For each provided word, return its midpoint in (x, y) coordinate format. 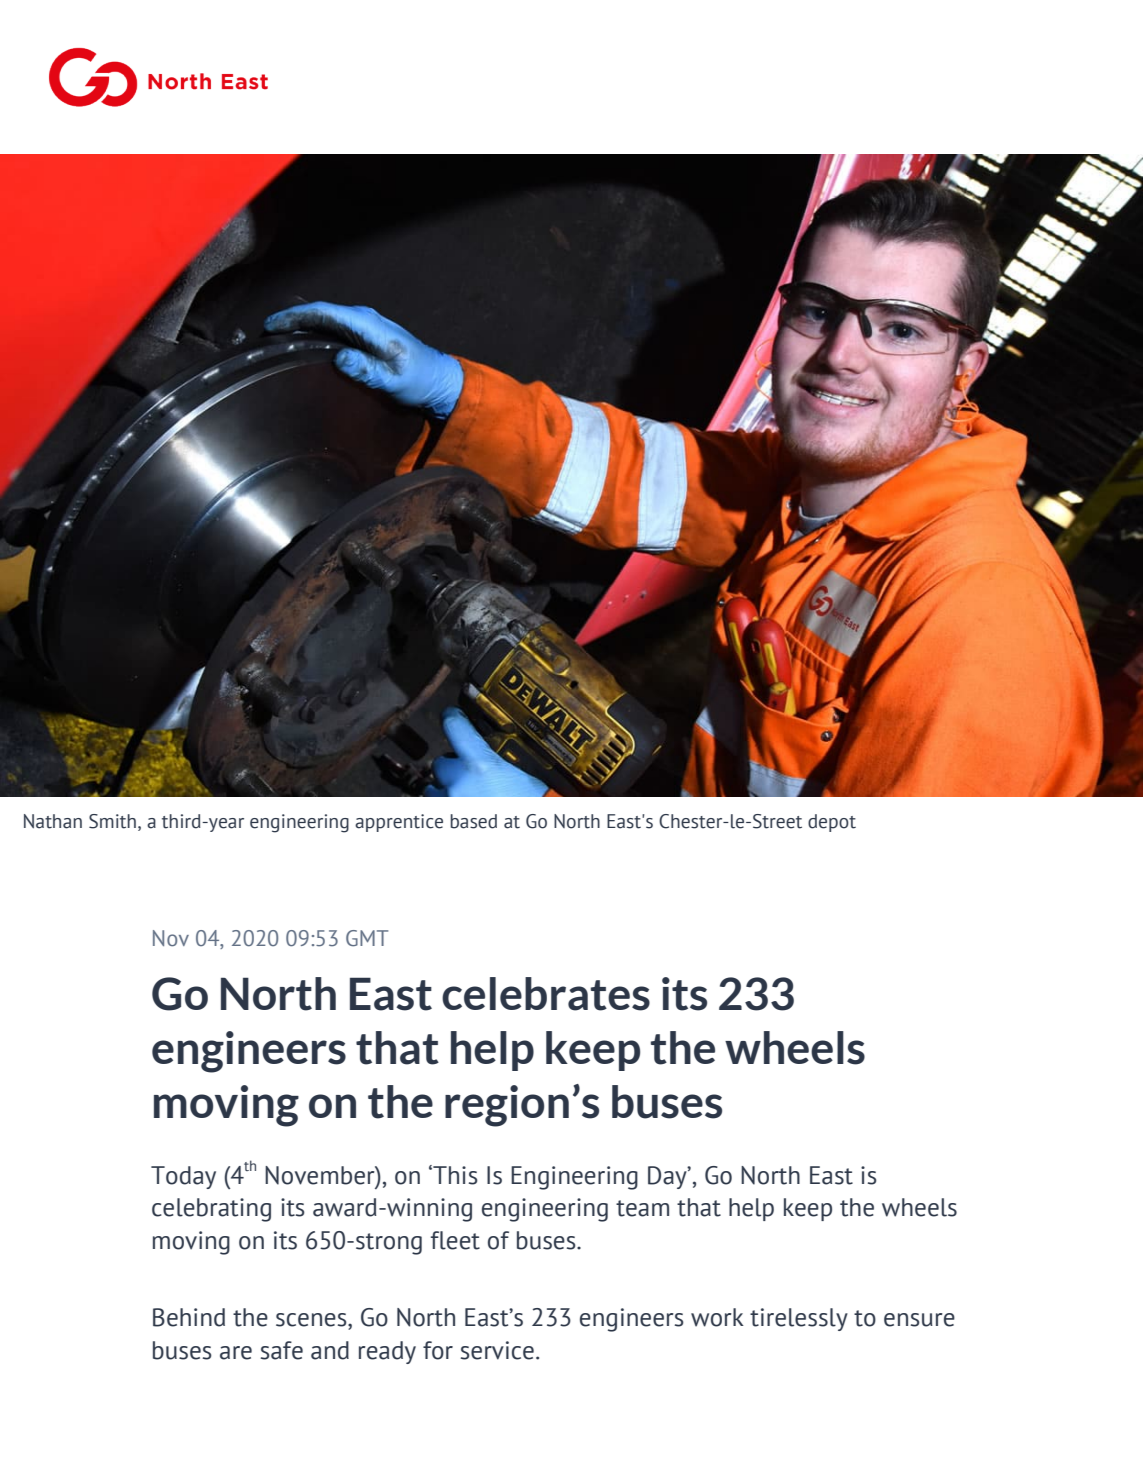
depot (832, 823)
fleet (455, 1240)
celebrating (211, 1210)
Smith (112, 821)
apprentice (399, 823)
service (497, 1350)
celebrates (546, 994)
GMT (367, 938)
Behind (189, 1317)
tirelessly (799, 1319)
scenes (312, 1320)
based (473, 821)
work (717, 1317)
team (642, 1208)
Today (183, 1177)
